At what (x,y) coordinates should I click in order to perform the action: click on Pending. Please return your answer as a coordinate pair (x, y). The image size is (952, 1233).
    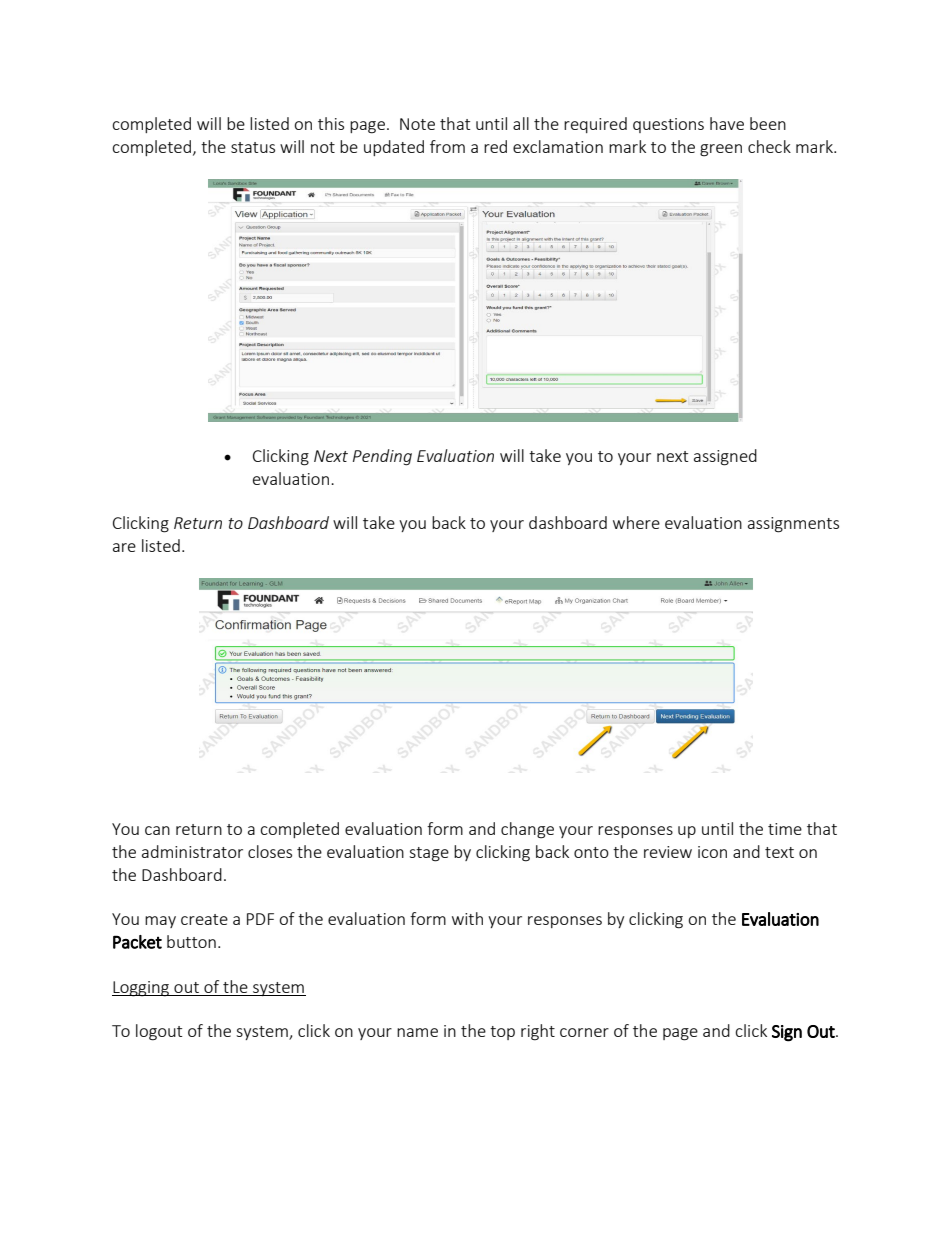
    Looking at the image, I should click on (382, 457).
